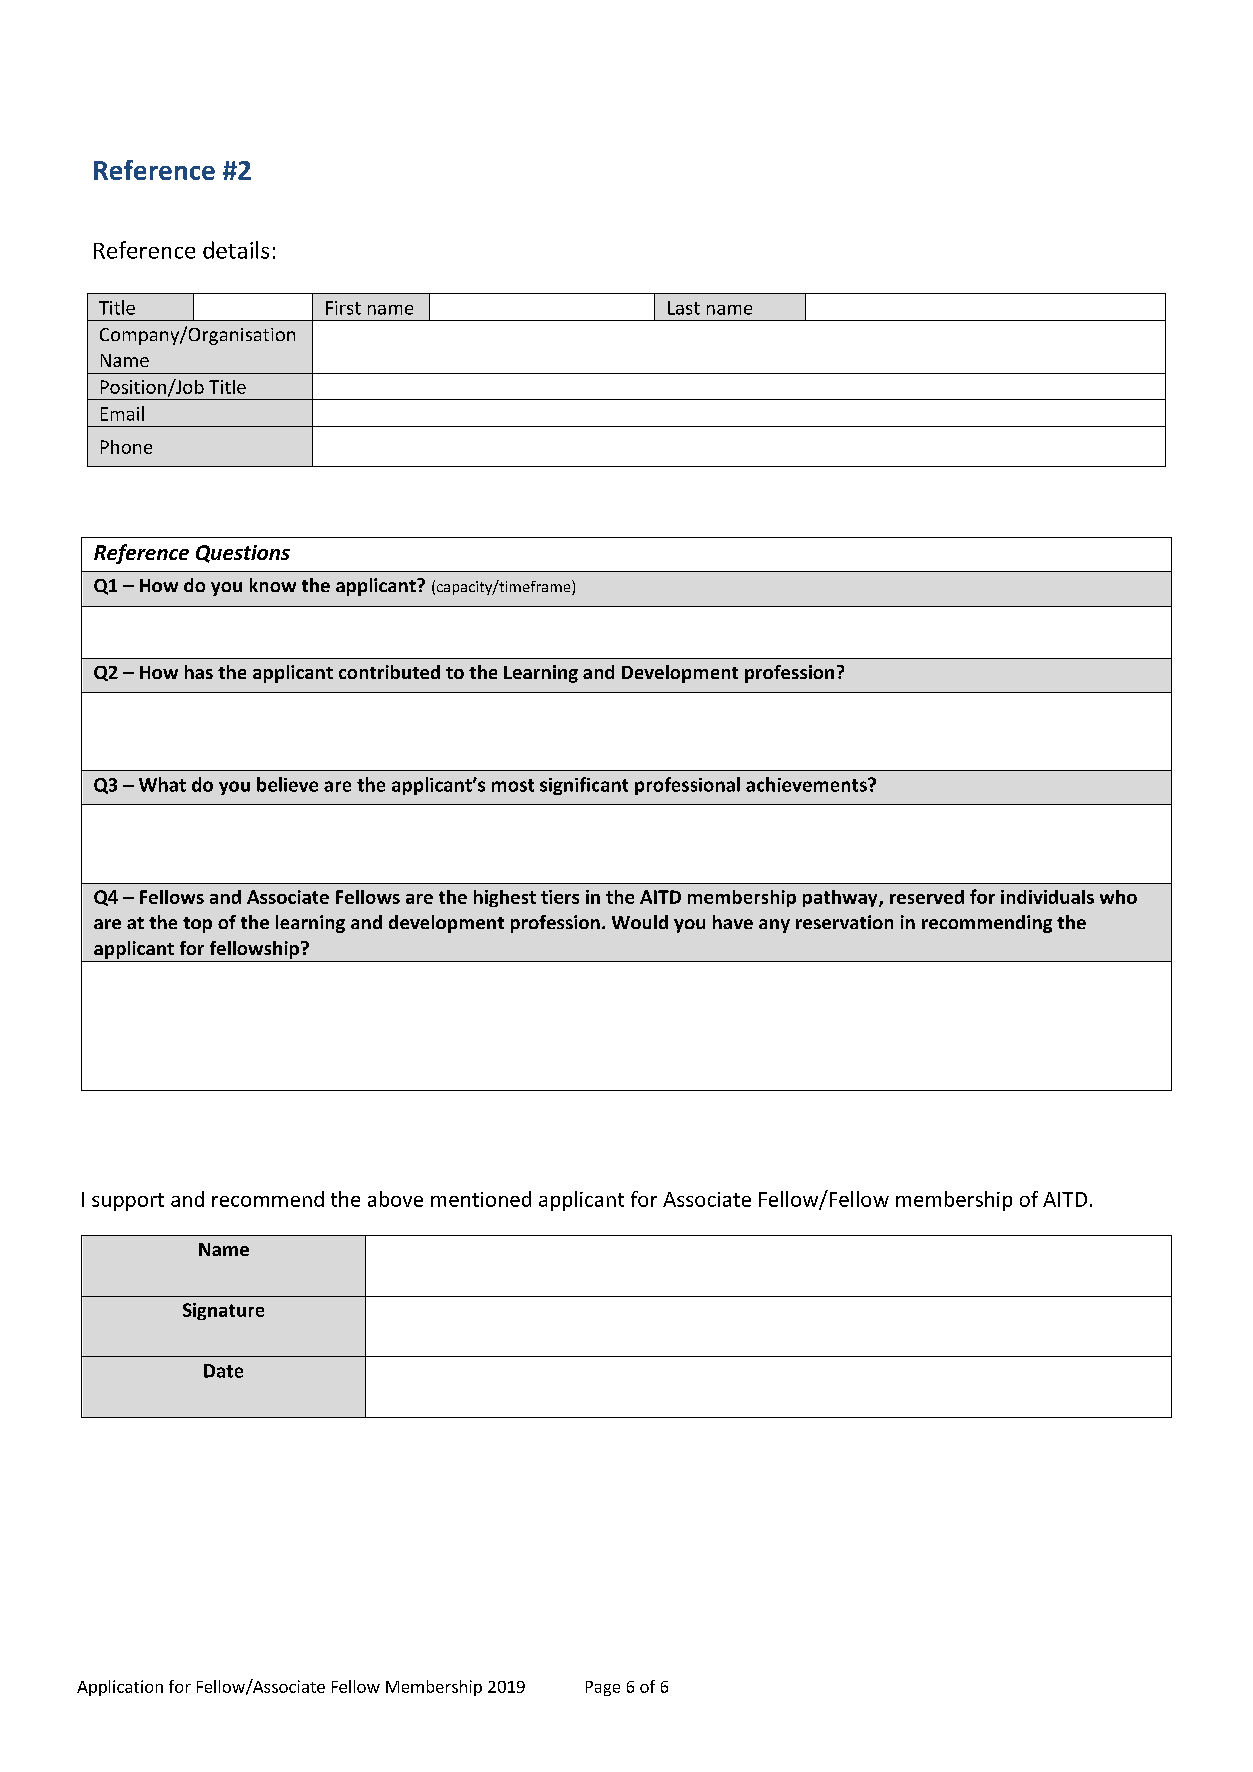  I want to click on Would, so click(640, 922).
